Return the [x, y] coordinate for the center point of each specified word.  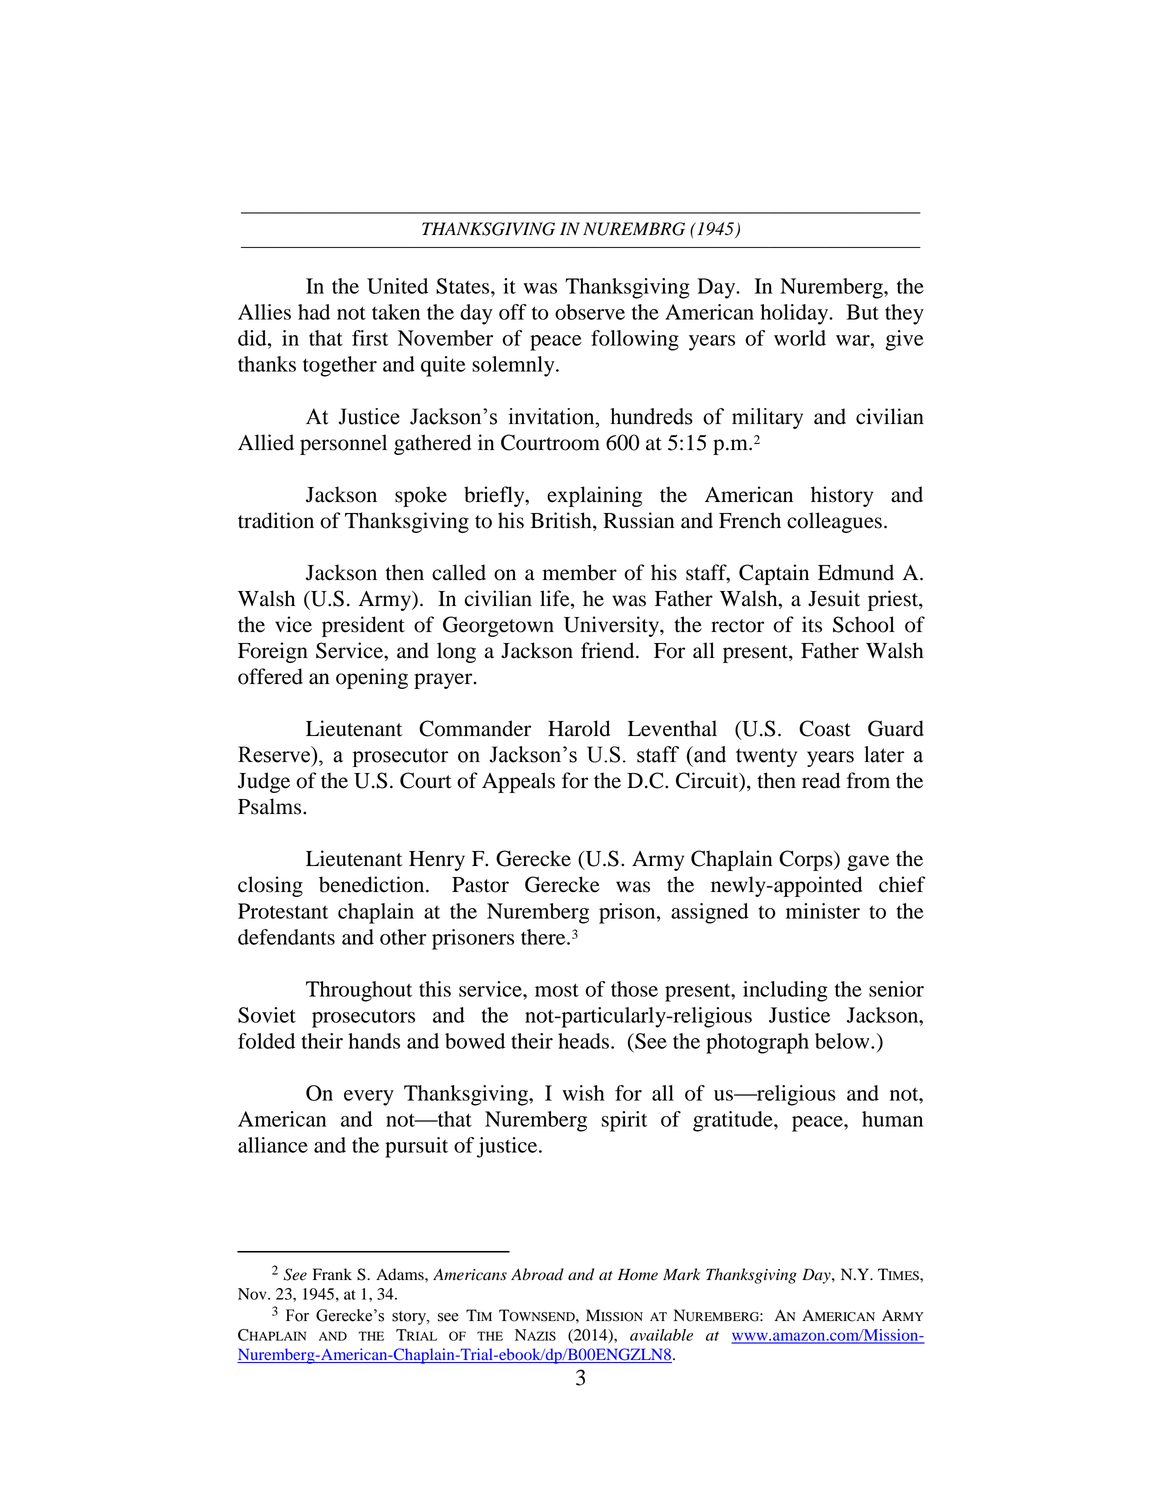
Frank [332, 1274]
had [314, 312]
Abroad [537, 1274]
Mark [681, 1274]
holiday [795, 314]
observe [590, 312]
